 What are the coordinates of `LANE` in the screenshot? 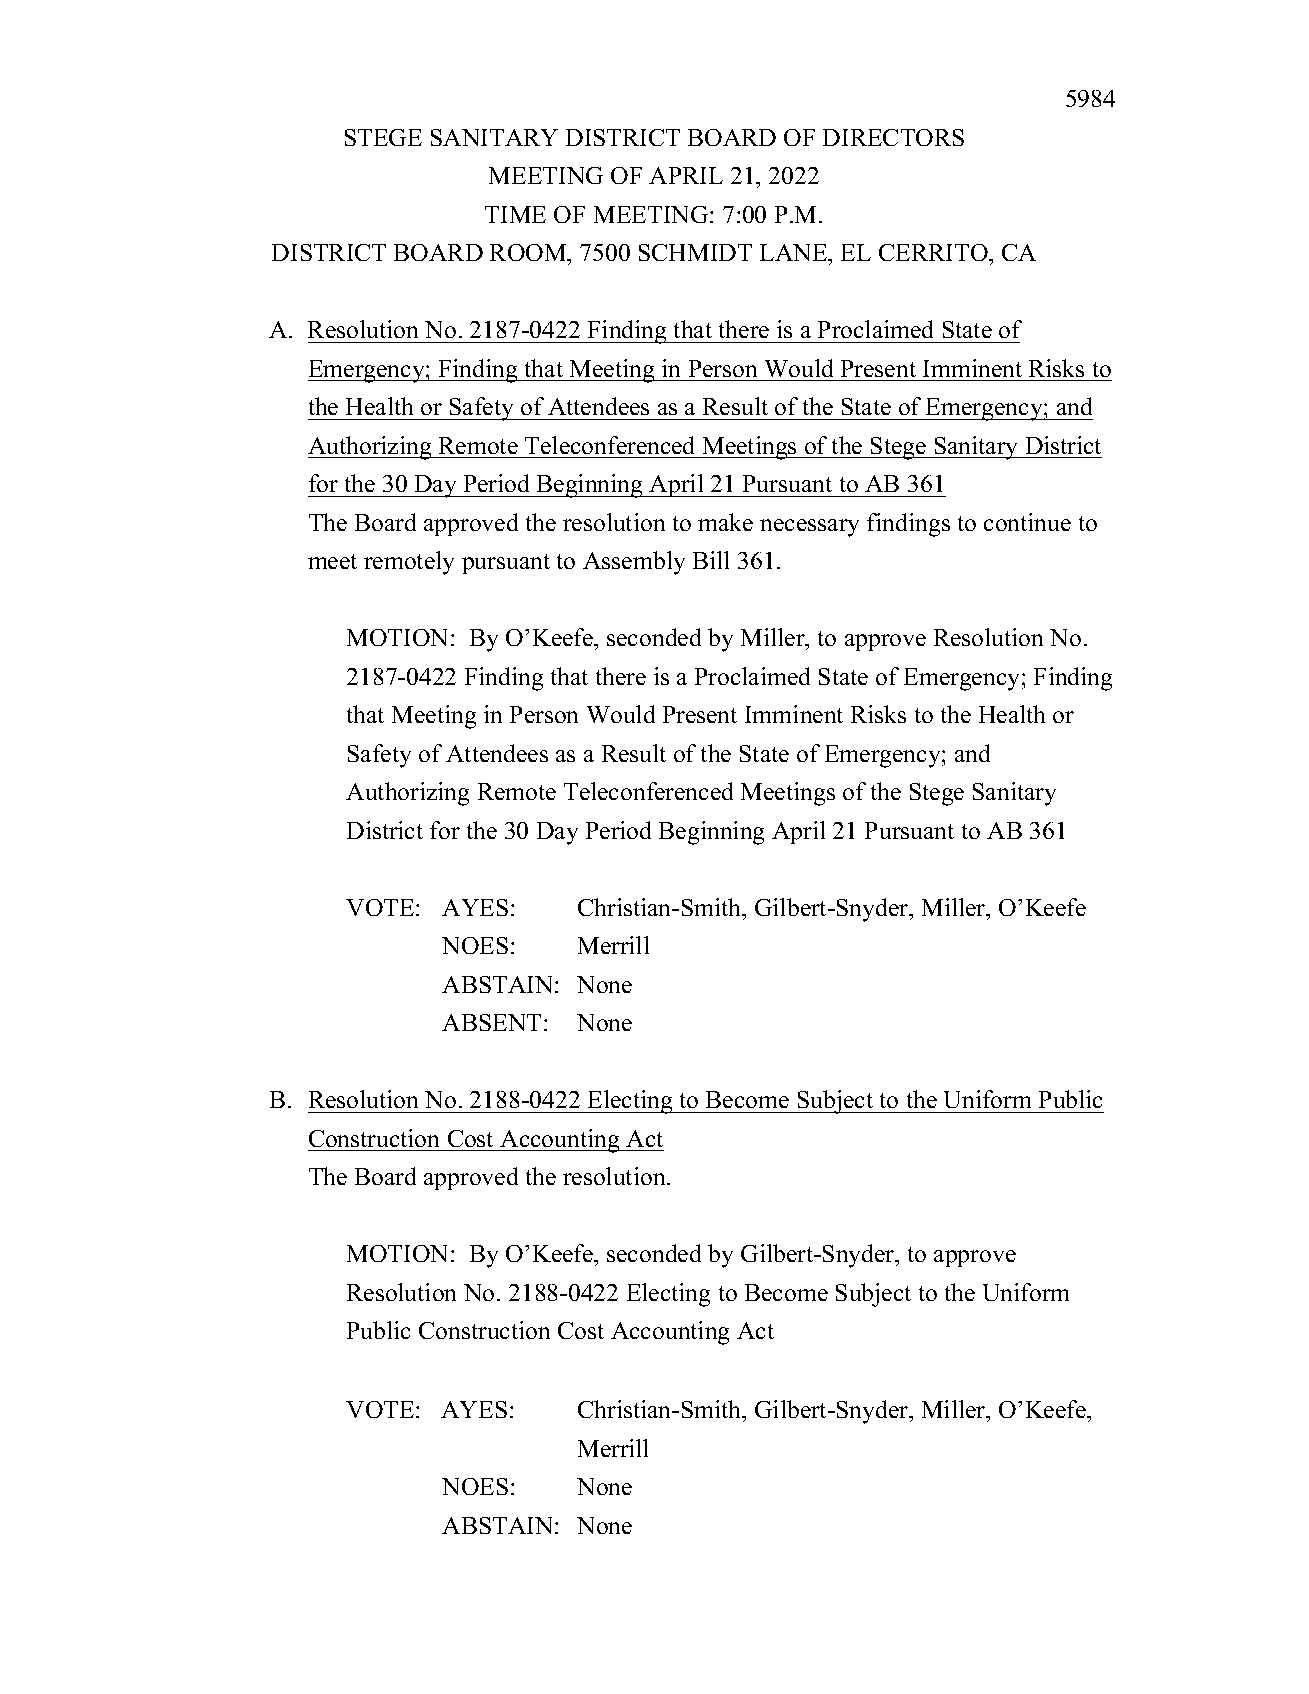 It's located at (795, 254).
